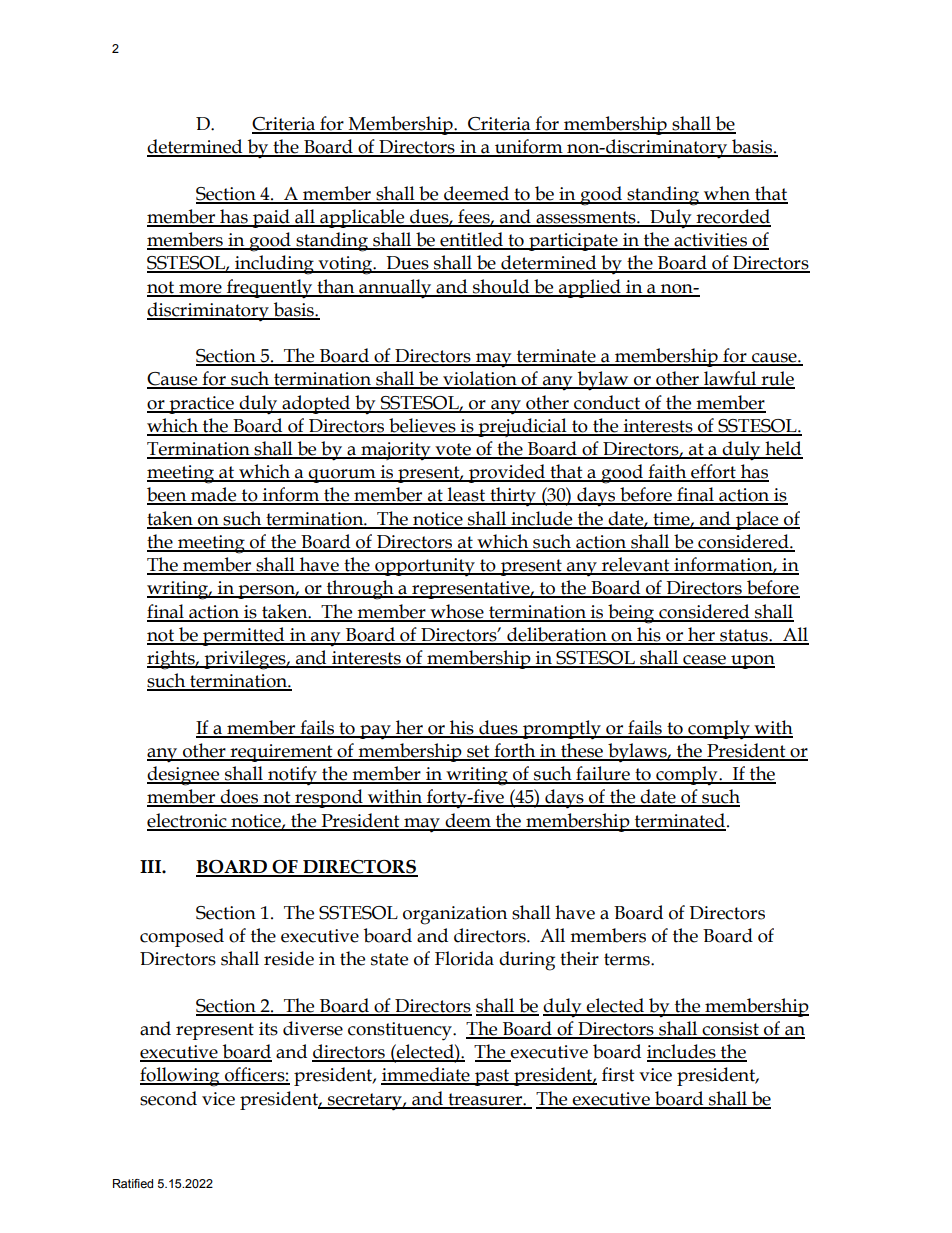 Image resolution: width=952 pixels, height=1233 pixels. I want to click on deliberation, so click(557, 635).
